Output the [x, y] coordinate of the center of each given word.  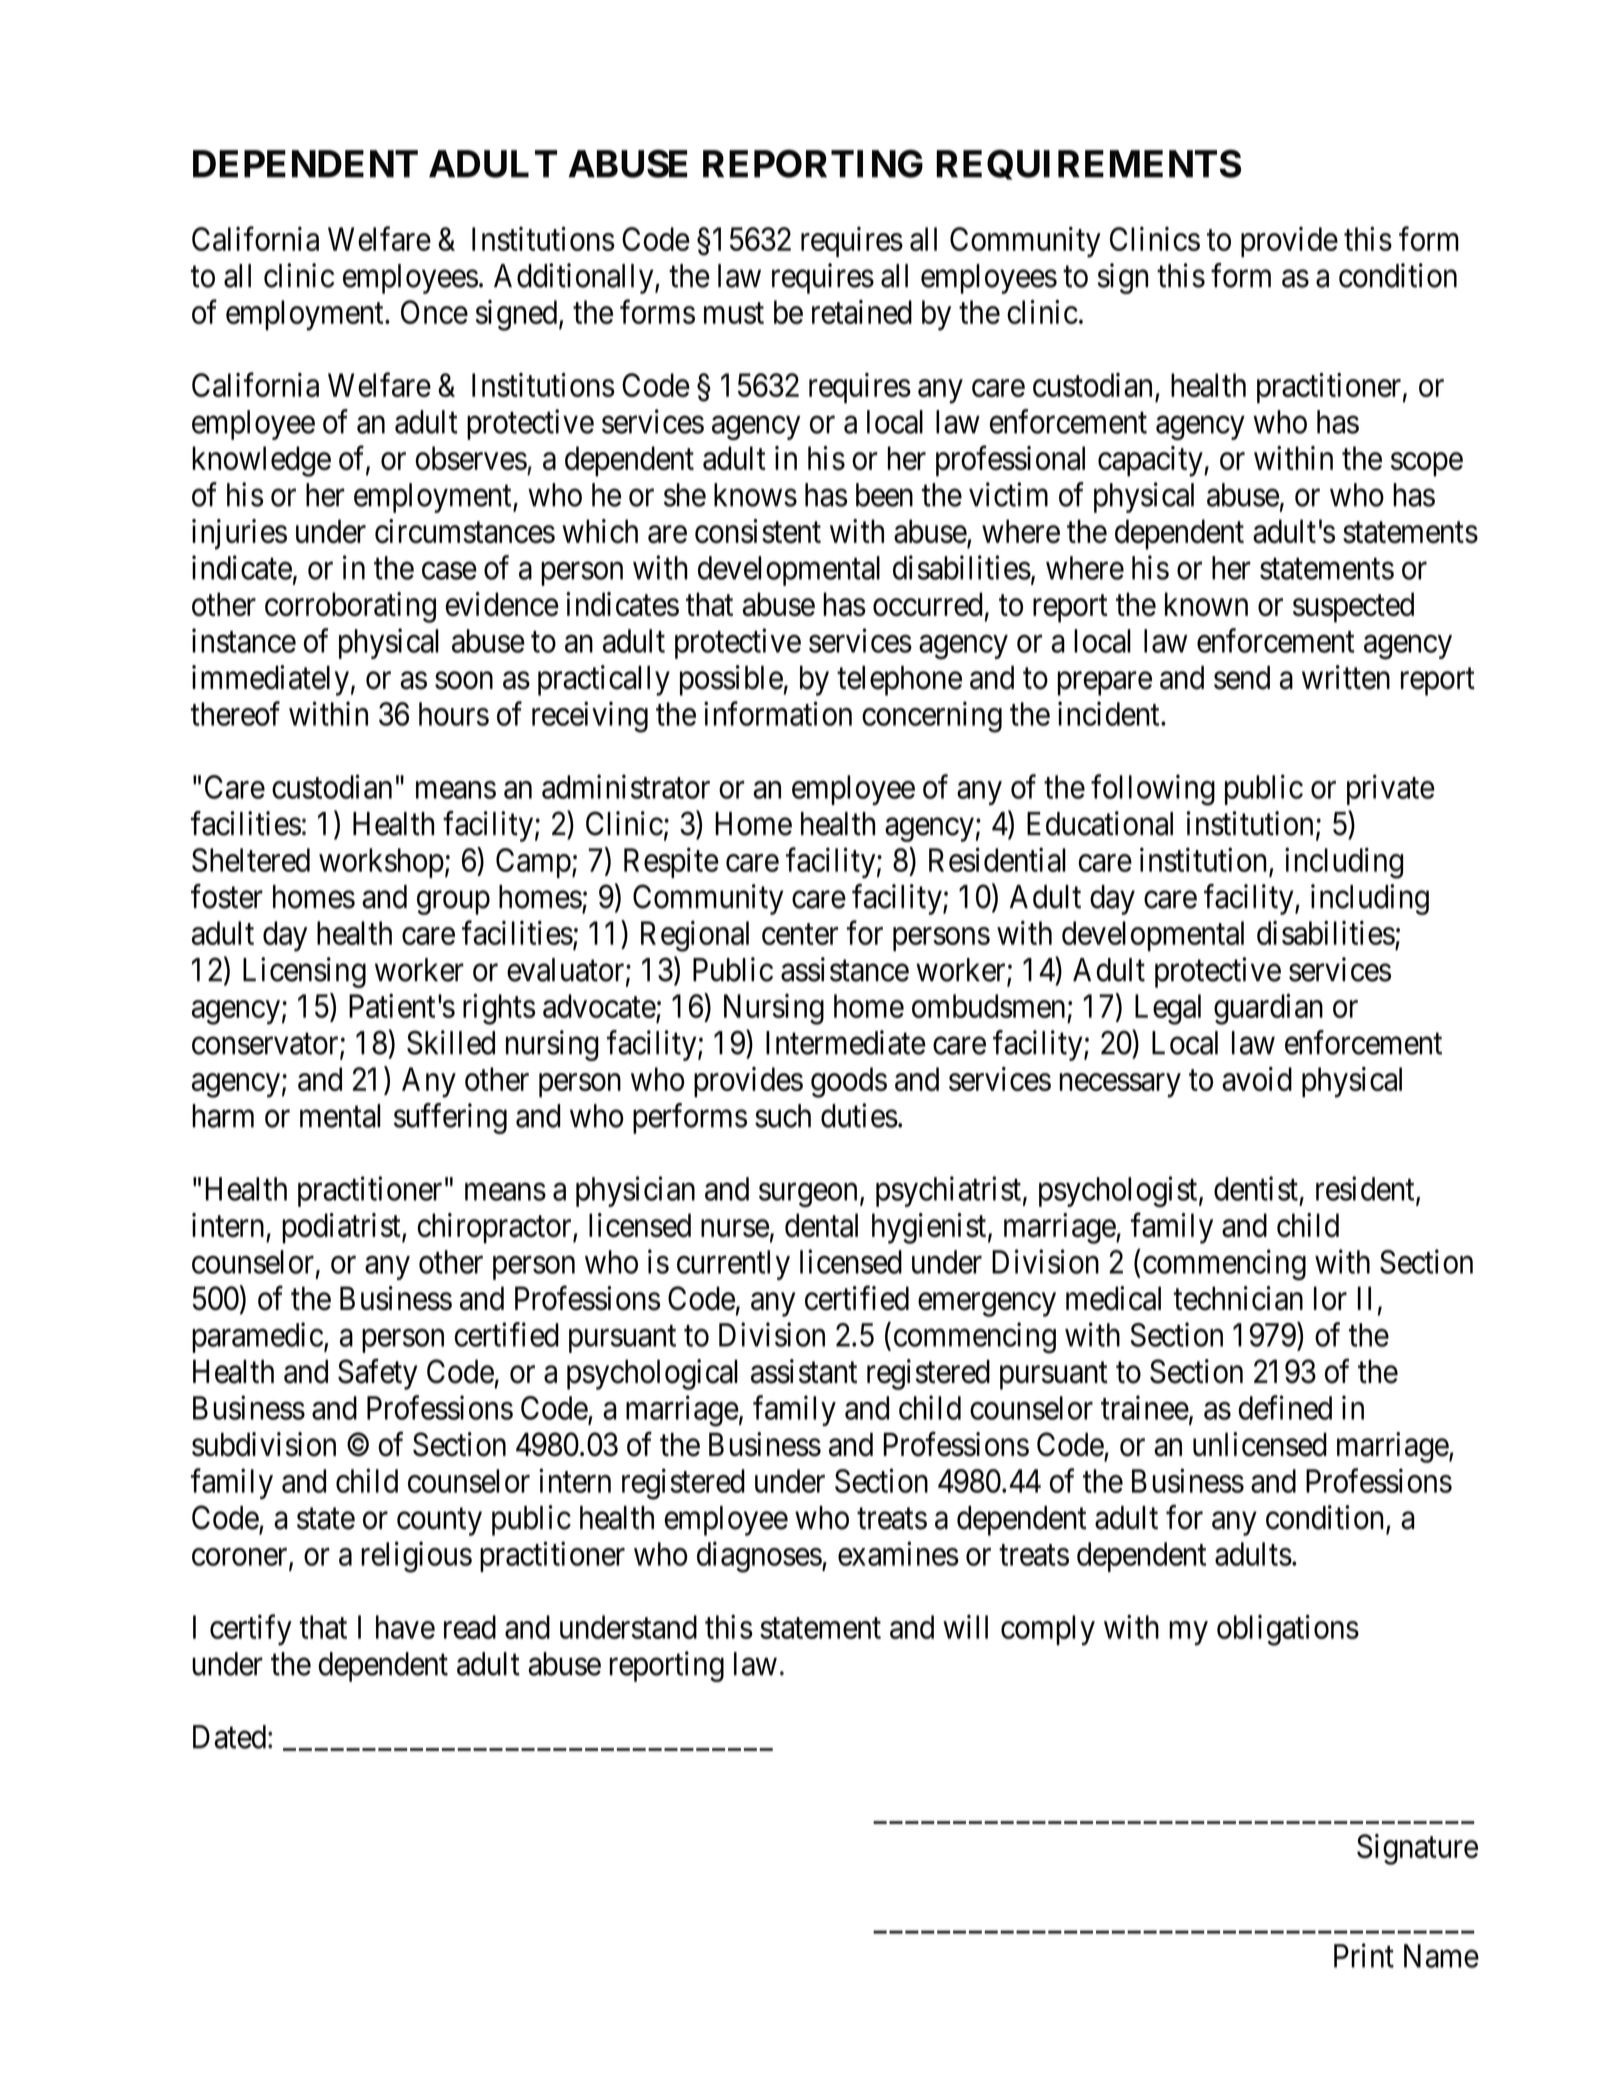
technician [1238, 1298]
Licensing [304, 972]
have [405, 1627]
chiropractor [495, 1228]
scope [1427, 465]
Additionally [575, 278]
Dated [229, 1737]
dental [821, 1225]
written [1346, 677]
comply [1048, 1630]
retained [862, 312]
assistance [845, 969]
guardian [1268, 1009]
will [965, 1627]
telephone [899, 680]
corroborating [350, 607]
